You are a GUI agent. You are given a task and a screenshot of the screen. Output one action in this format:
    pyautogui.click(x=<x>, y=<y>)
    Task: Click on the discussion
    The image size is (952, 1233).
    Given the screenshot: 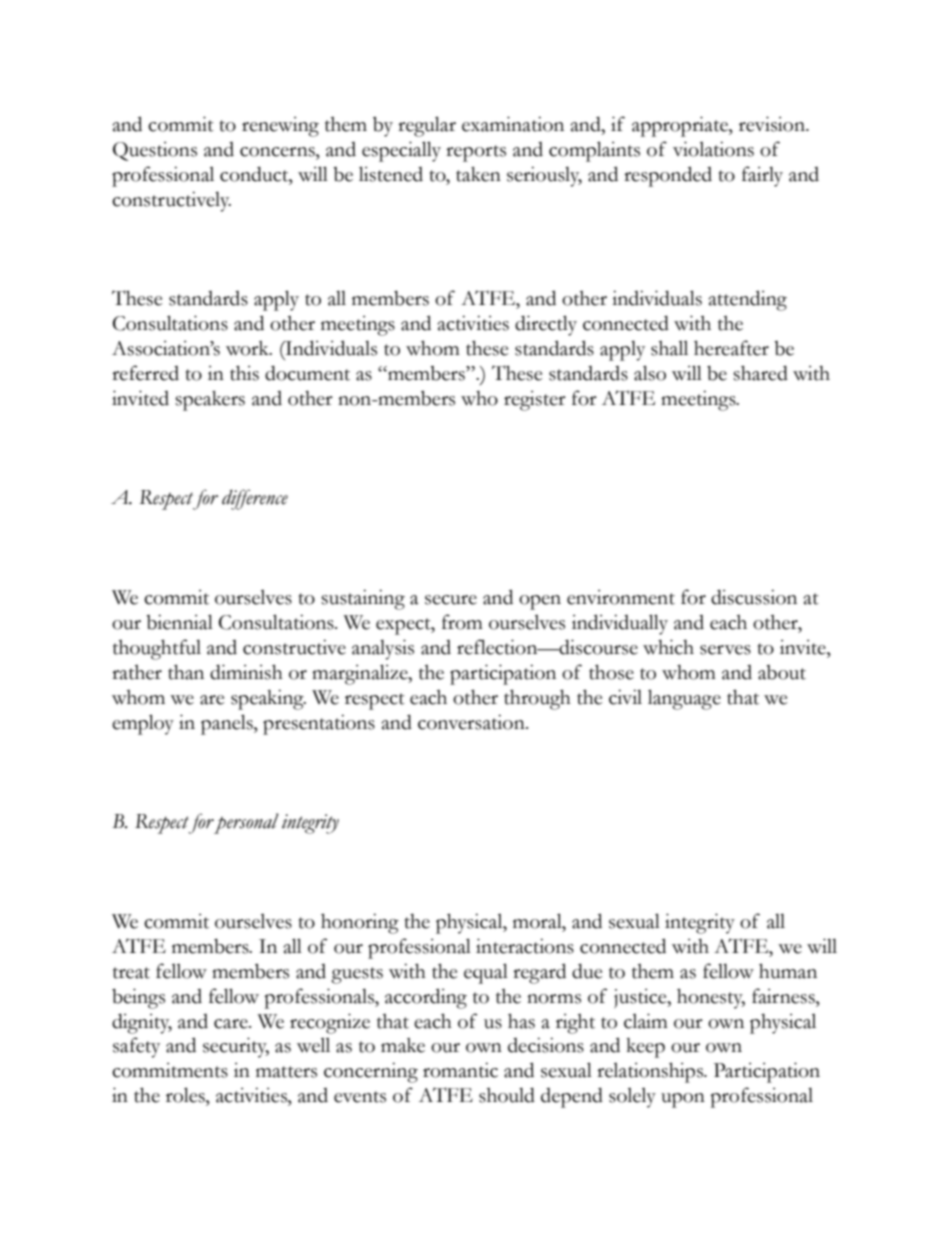 What is the action you would take?
    pyautogui.click(x=754, y=597)
